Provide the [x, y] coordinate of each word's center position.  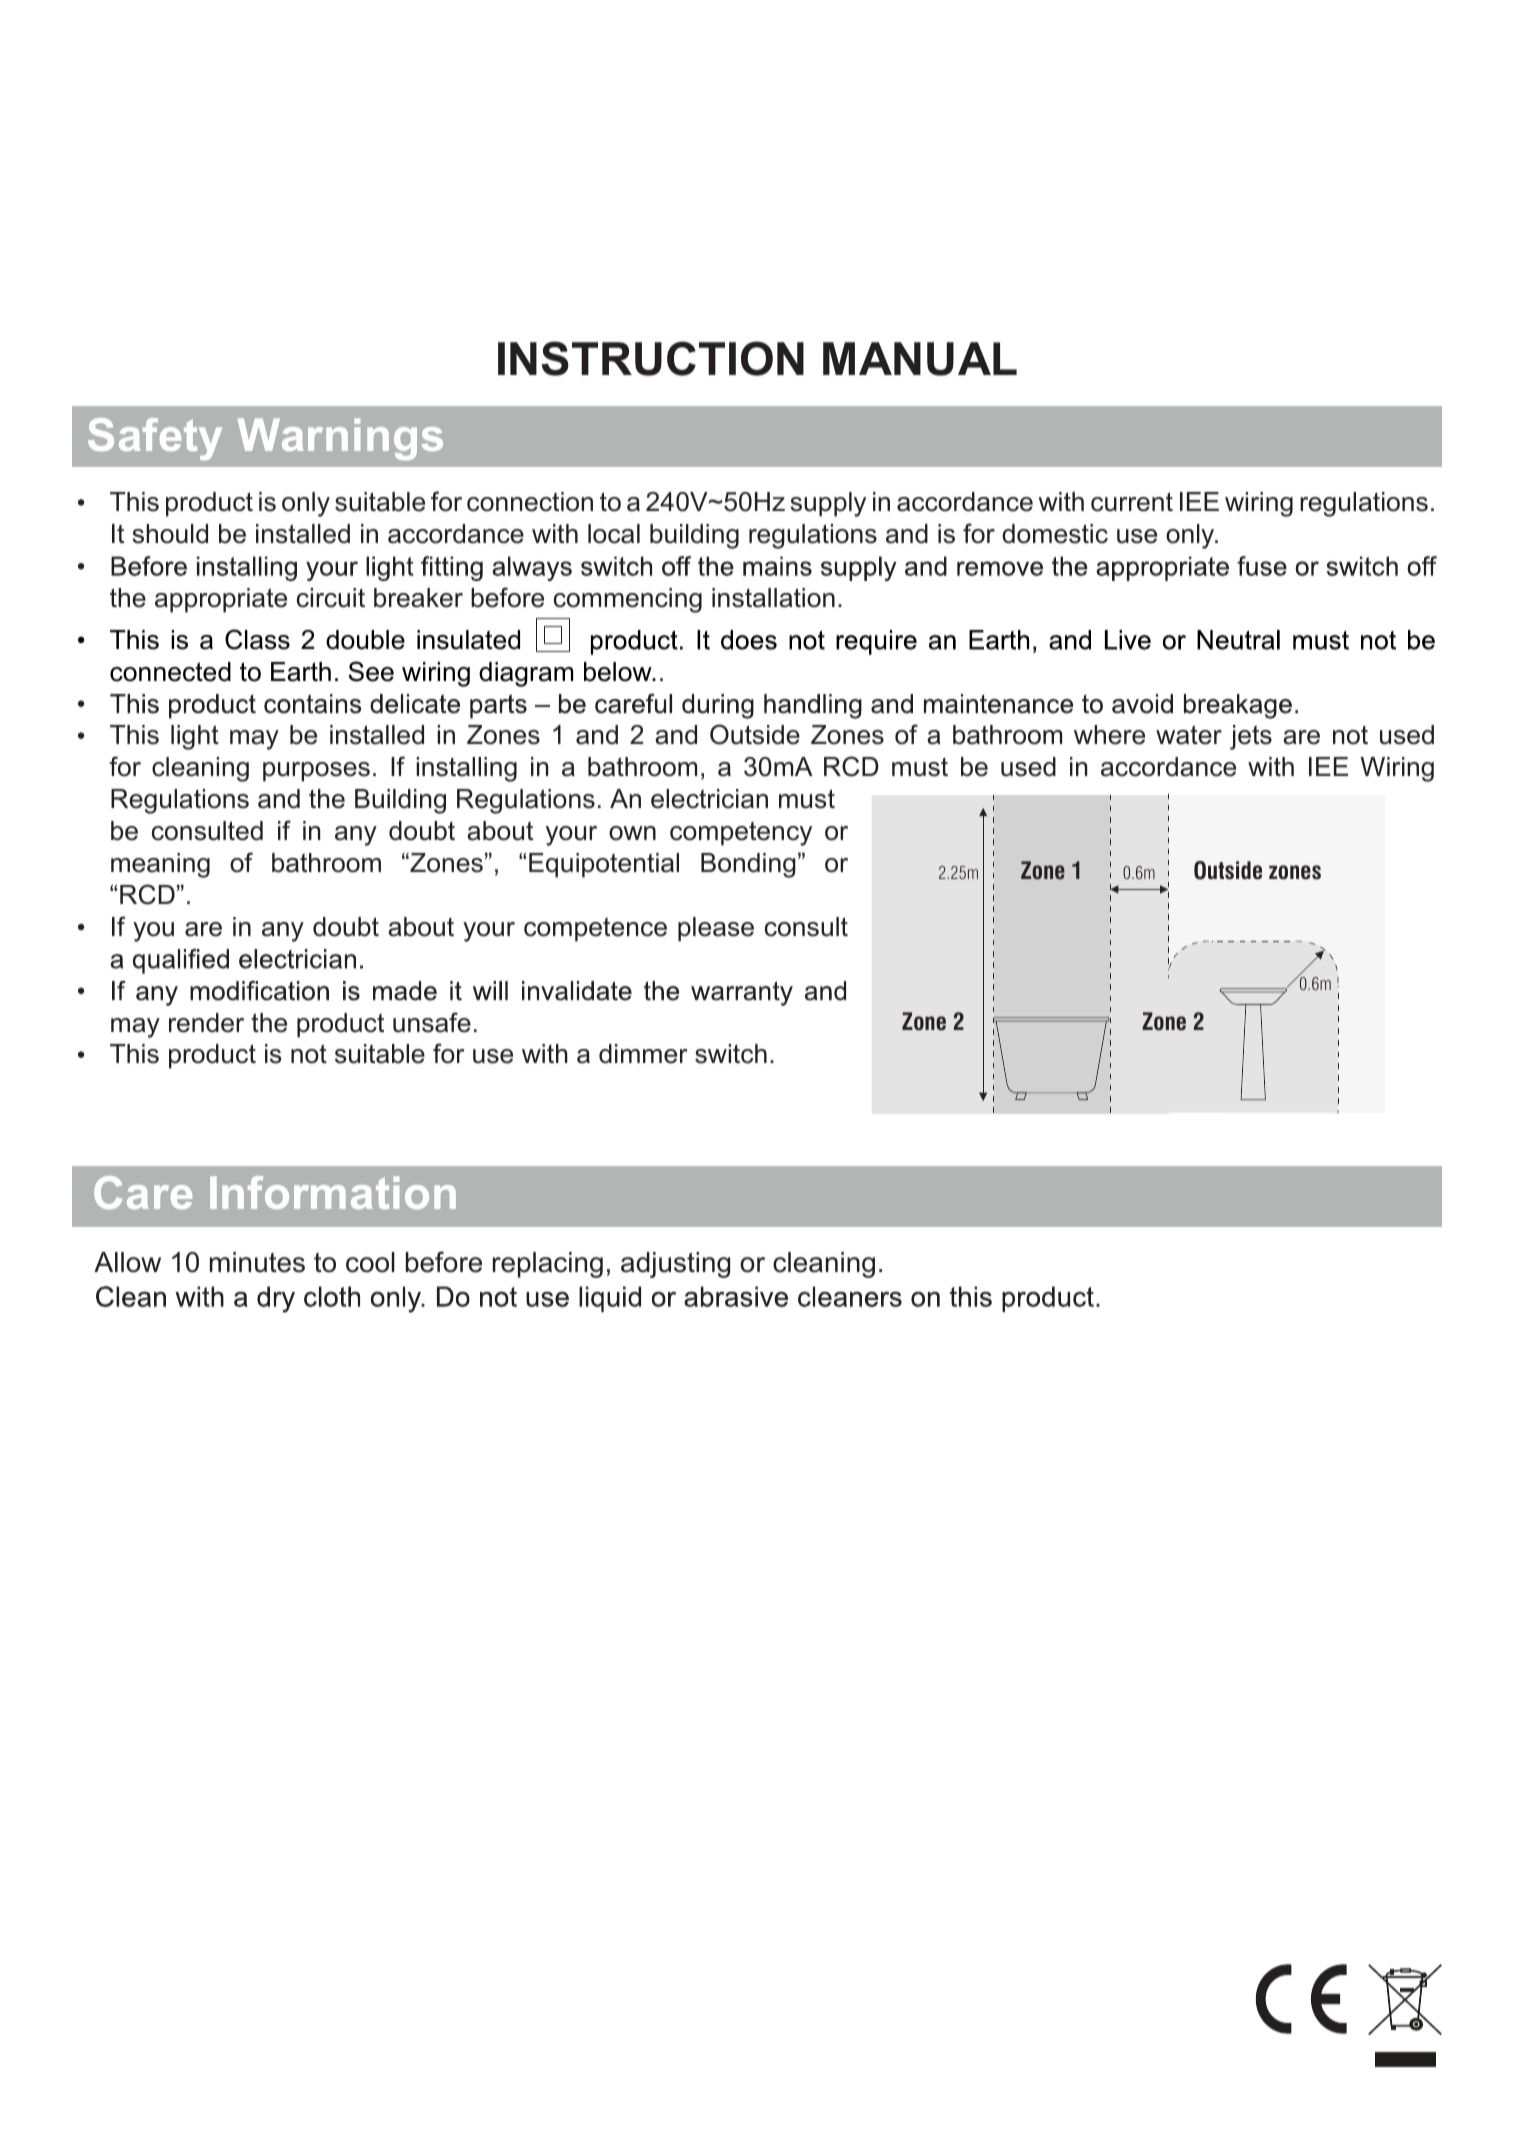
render [206, 1023]
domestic [1055, 534]
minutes [257, 1262]
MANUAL [920, 359]
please [716, 929]
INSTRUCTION [651, 358]
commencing [628, 600]
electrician [709, 799]
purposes [316, 772]
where [1109, 735]
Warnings [340, 439]
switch [731, 1054]
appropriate [221, 600]
